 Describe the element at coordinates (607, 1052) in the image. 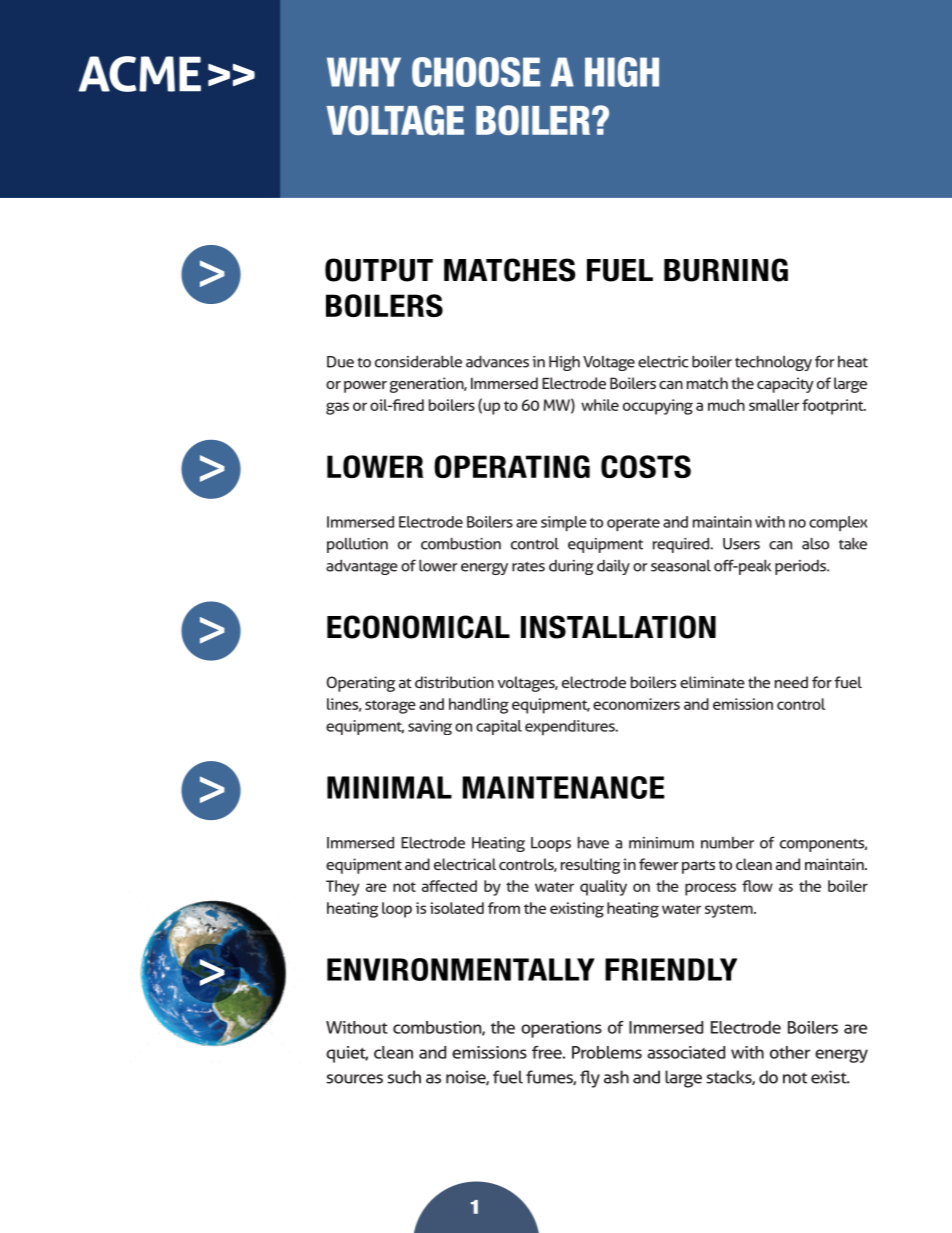

I see `Problems` at that location.
